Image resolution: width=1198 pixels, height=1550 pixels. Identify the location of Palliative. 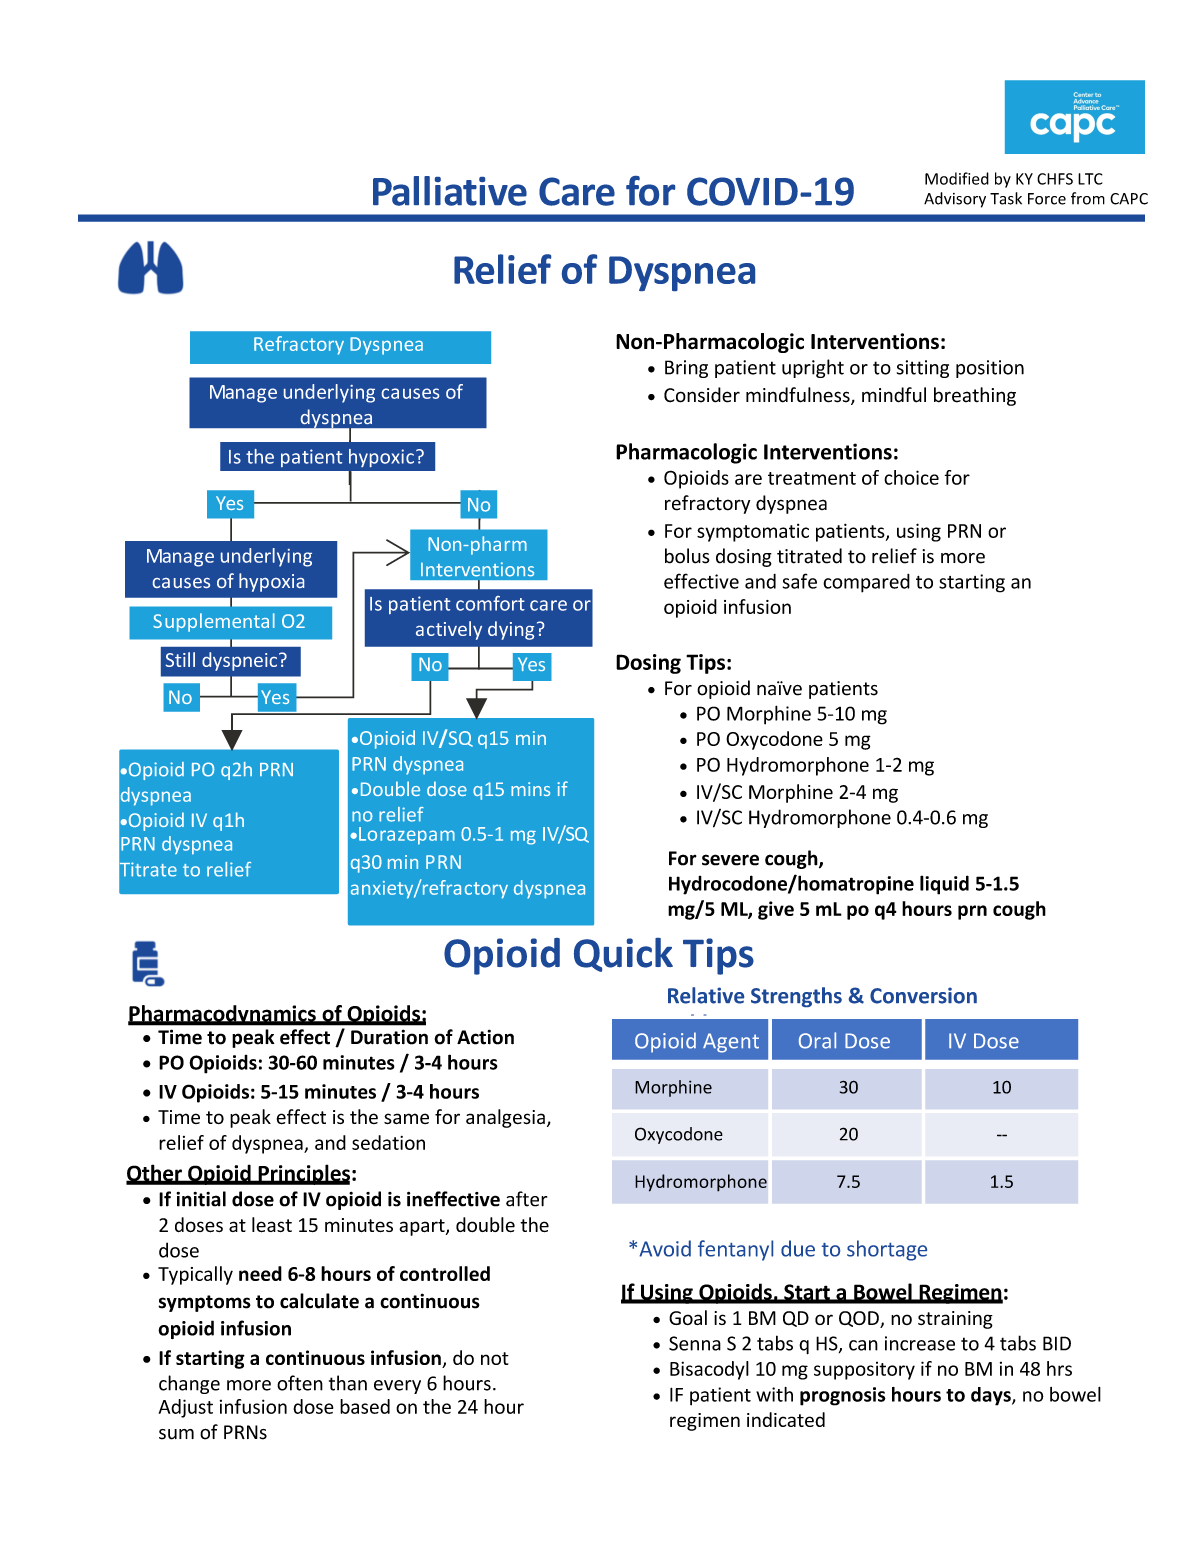
(450, 191).
